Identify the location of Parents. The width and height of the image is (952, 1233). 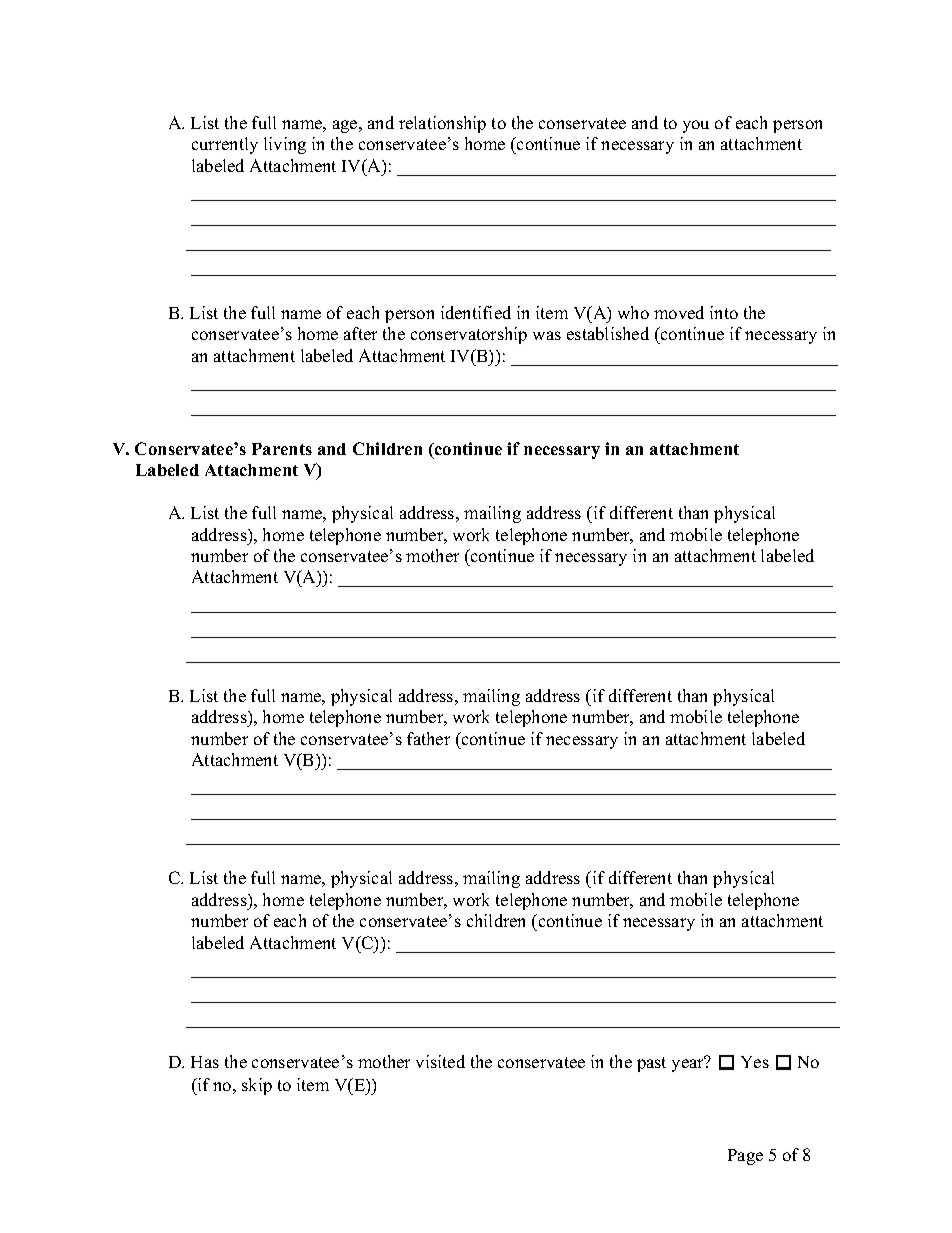
(282, 449).
